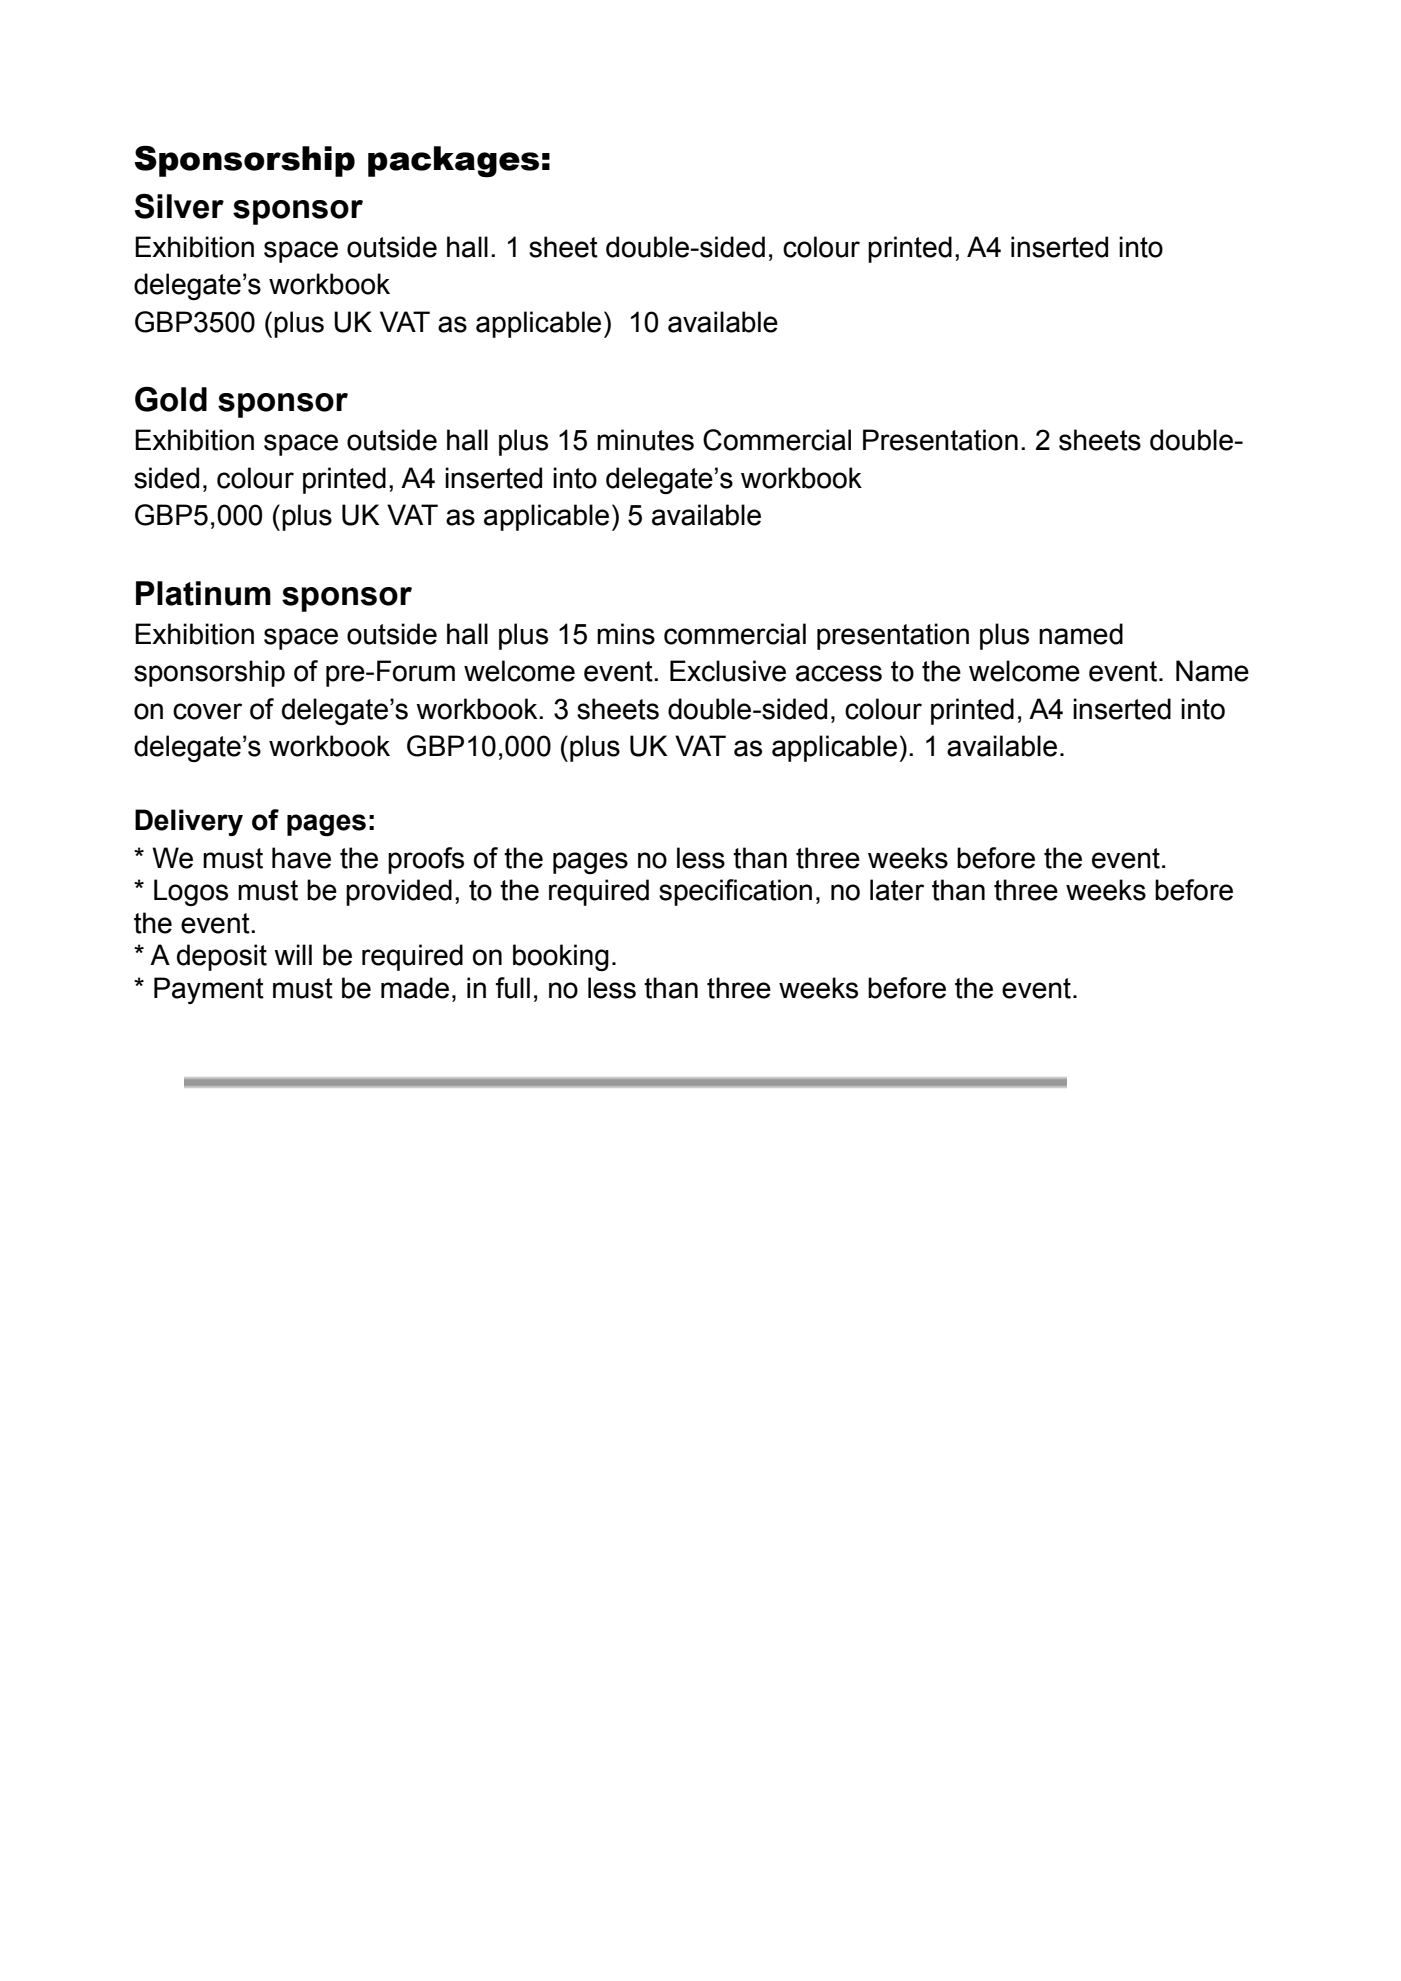  I want to click on minutes, so click(645, 440).
